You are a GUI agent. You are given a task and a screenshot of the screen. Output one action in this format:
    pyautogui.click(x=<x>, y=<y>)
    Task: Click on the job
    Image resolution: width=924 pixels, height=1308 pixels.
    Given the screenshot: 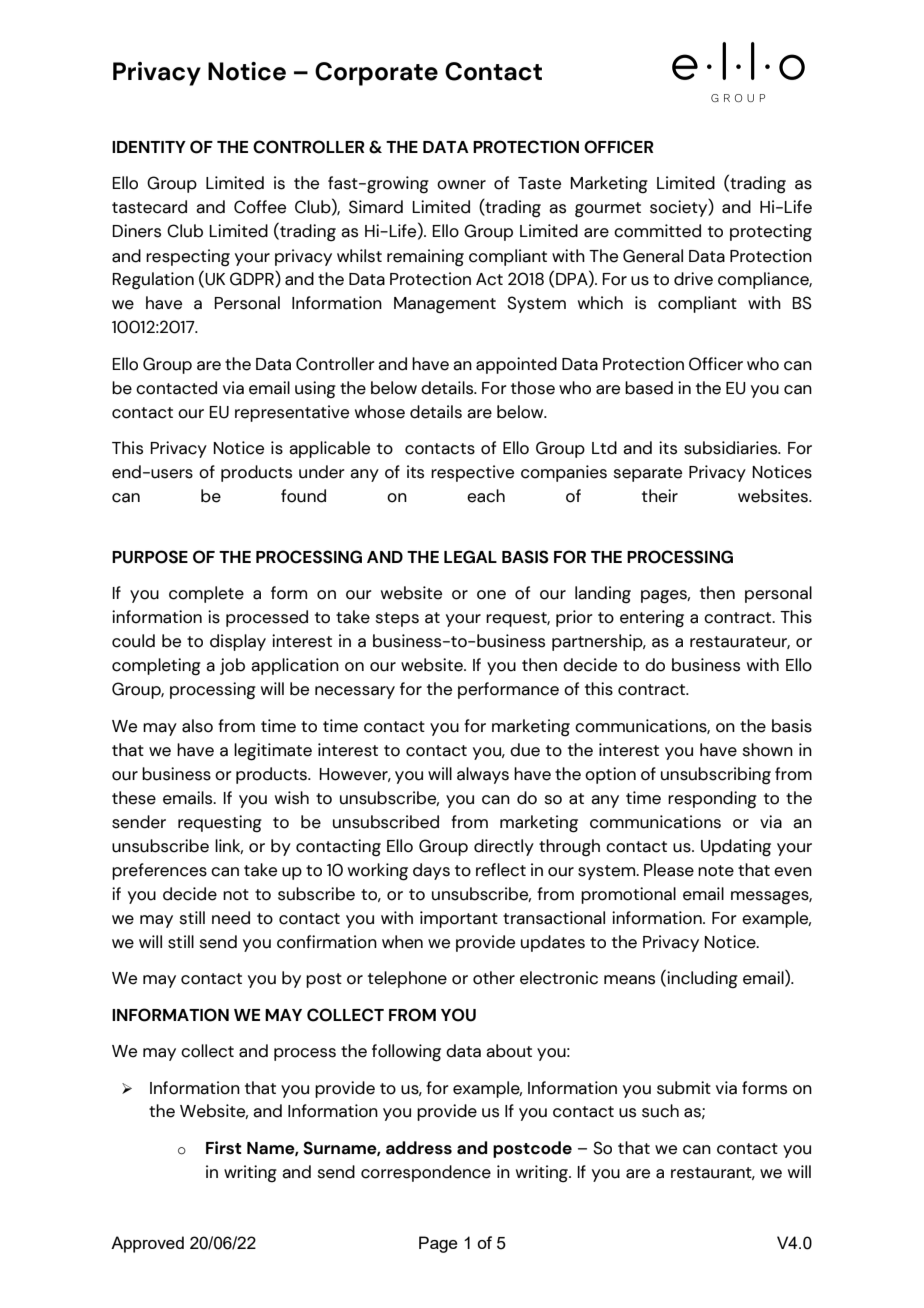 What is the action you would take?
    pyautogui.click(x=232, y=666)
